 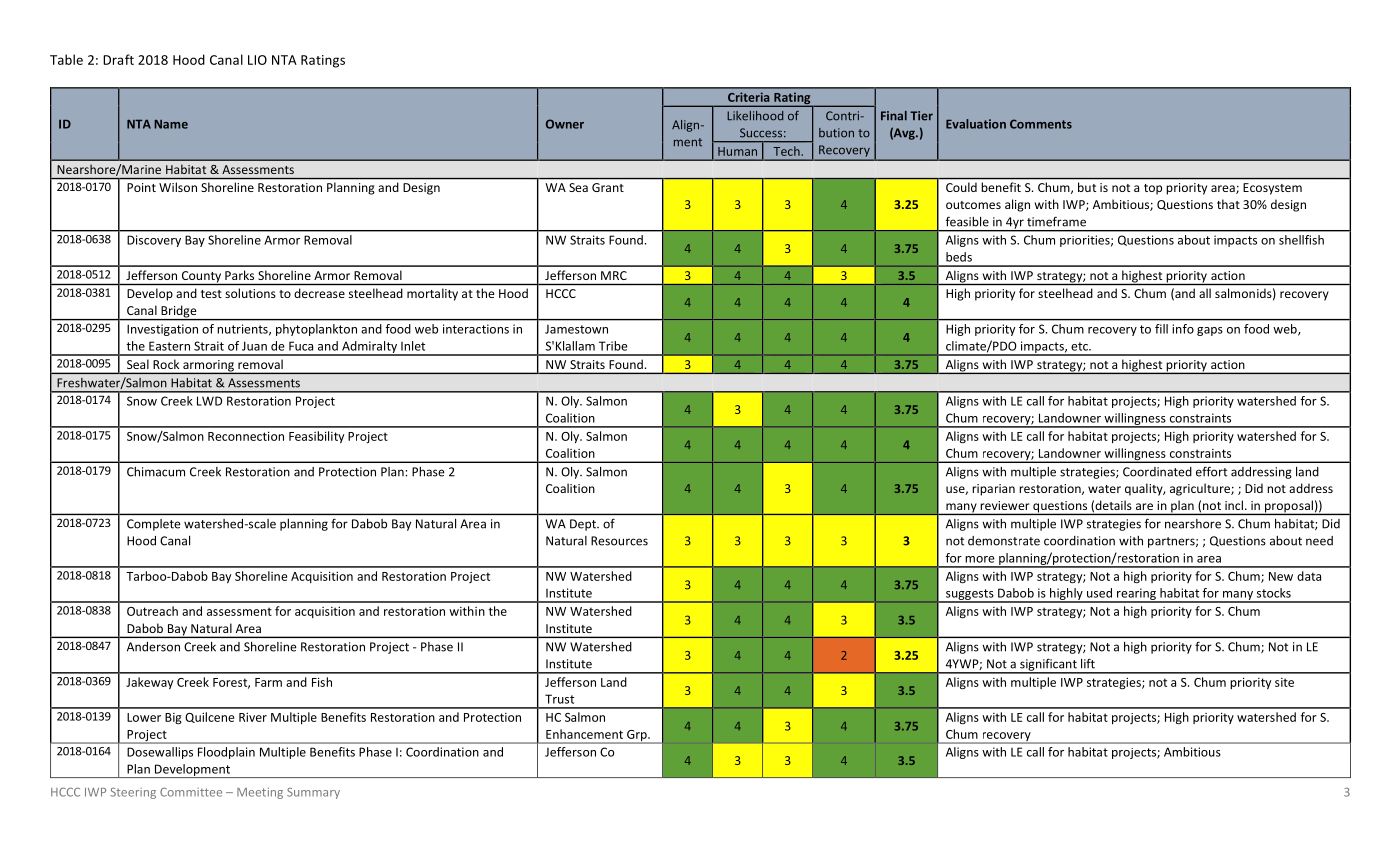 What do you see at coordinates (226, 753) in the document?
I see `Floodplain` at bounding box center [226, 753].
